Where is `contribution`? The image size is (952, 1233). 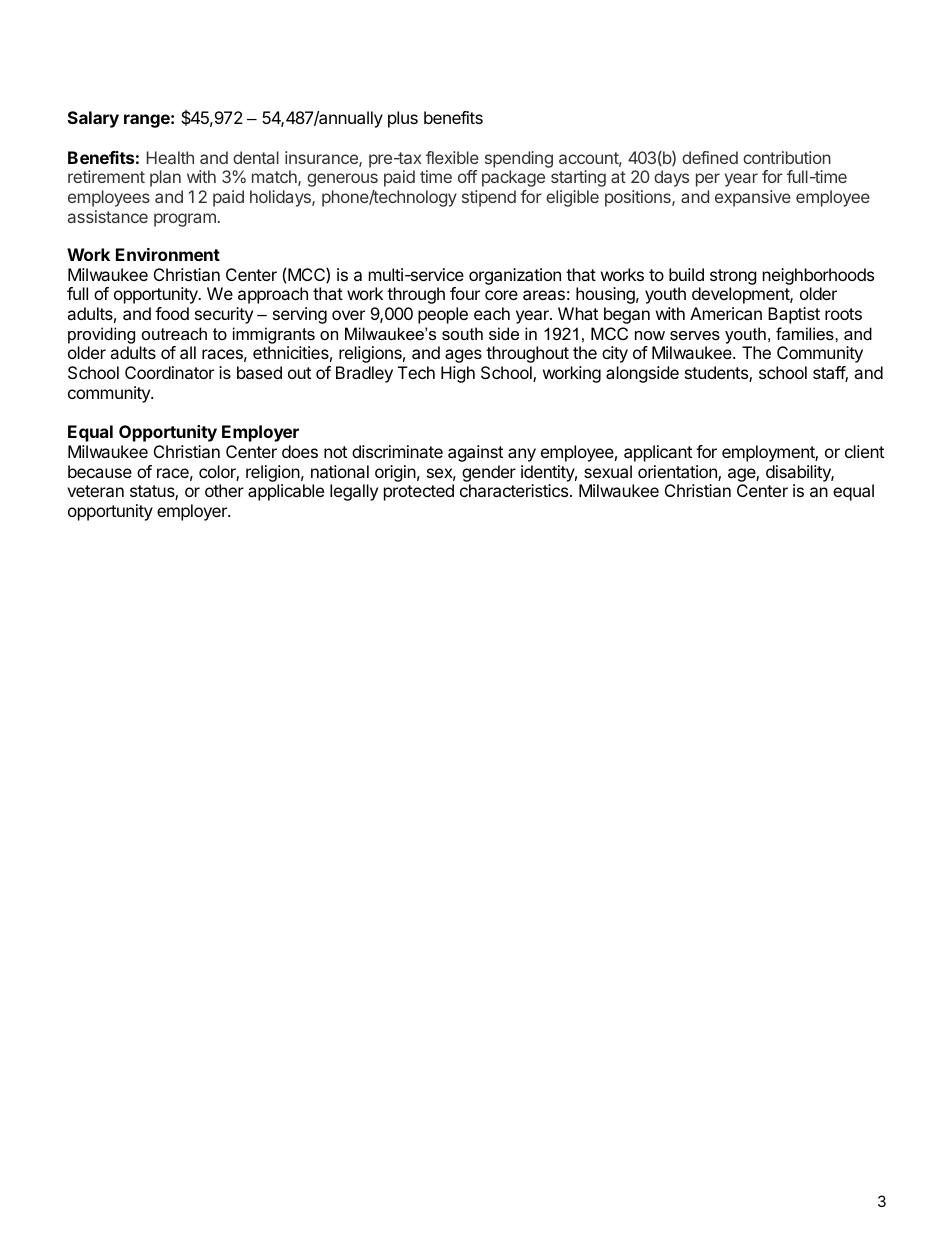 contribution is located at coordinates (787, 157).
